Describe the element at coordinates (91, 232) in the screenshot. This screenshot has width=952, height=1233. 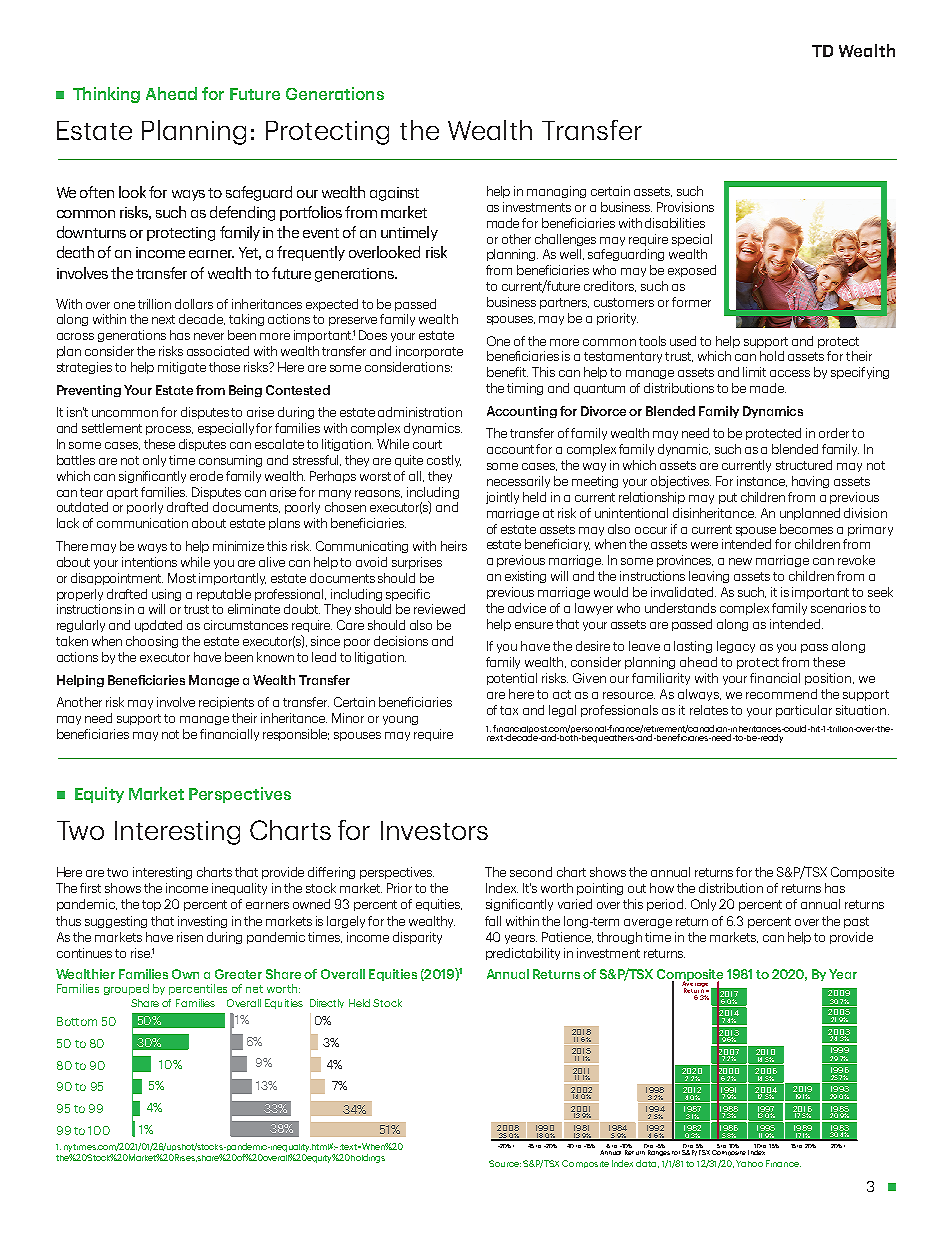
I see `downturns` at that location.
